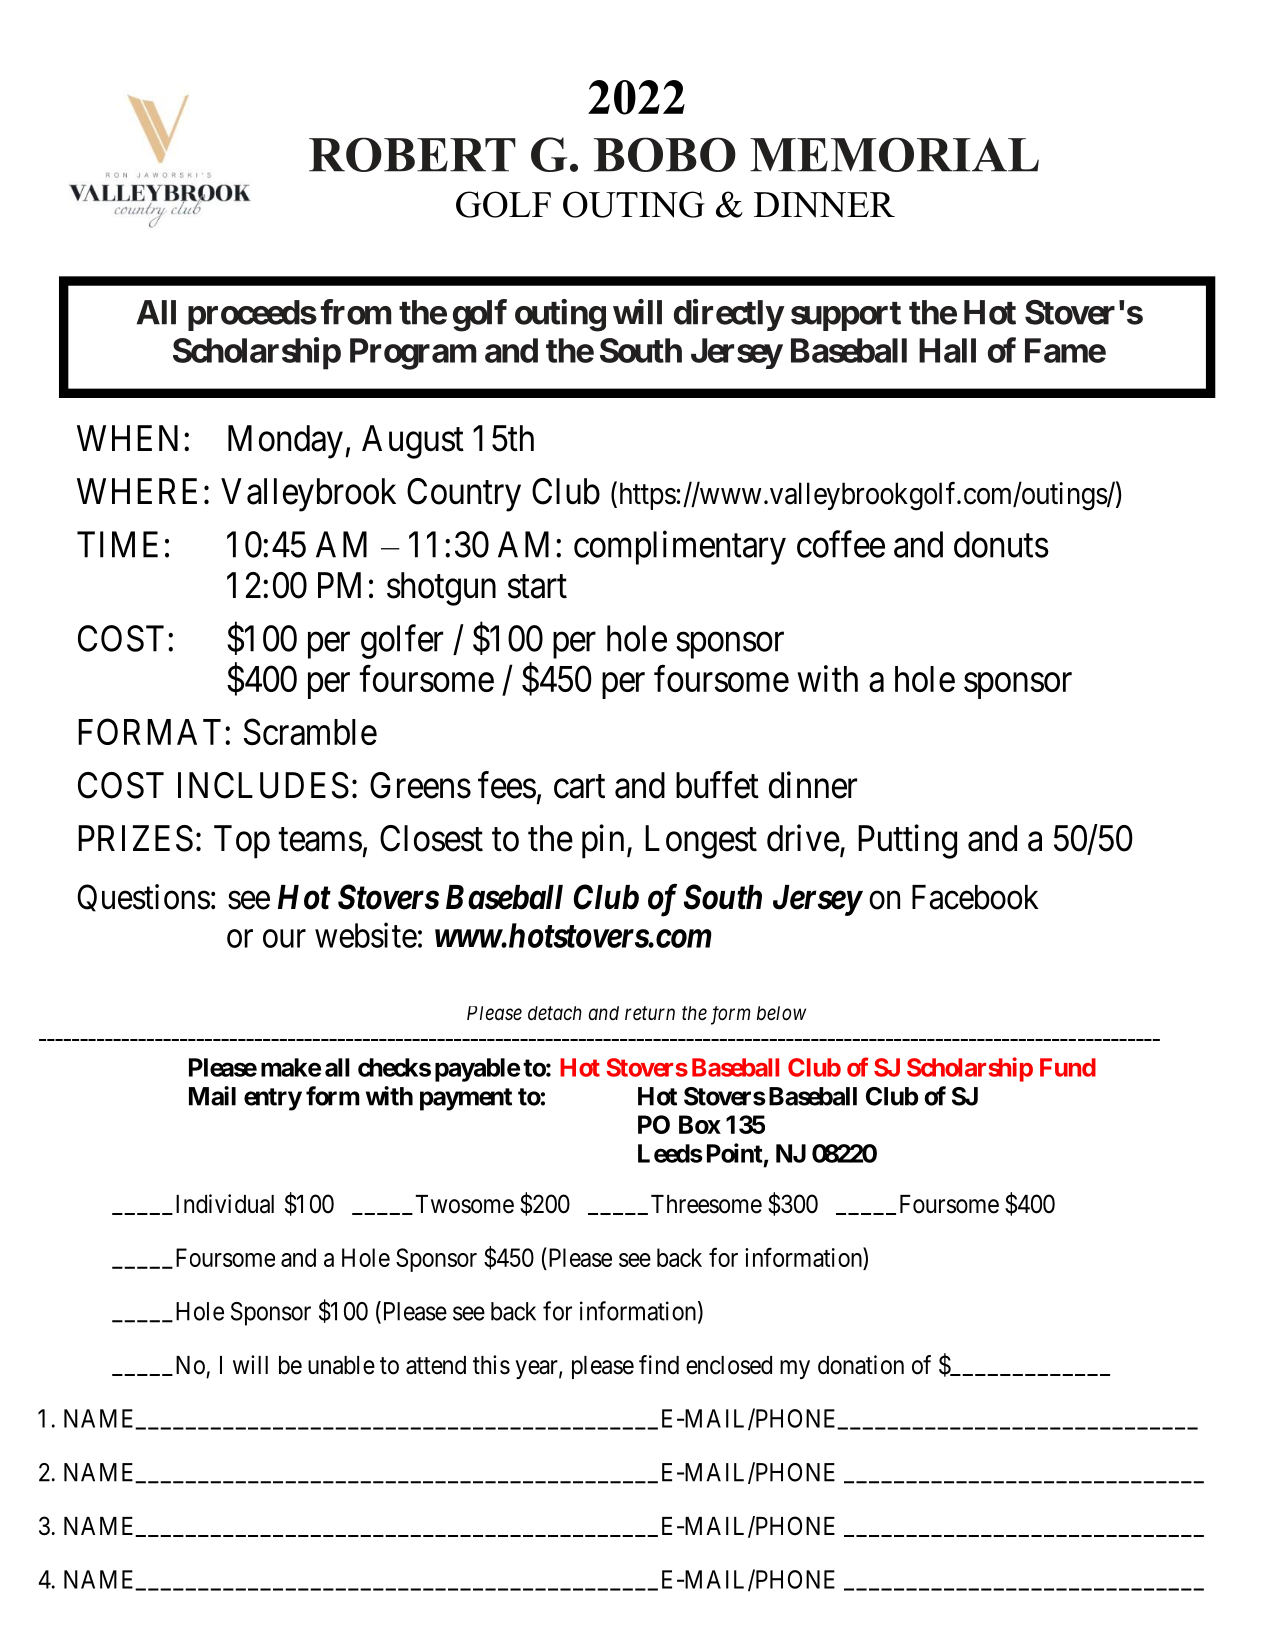 Image resolution: width=1273 pixels, height=1647 pixels. What do you see at coordinates (907, 841) in the document?
I see `Putting` at bounding box center [907, 841].
